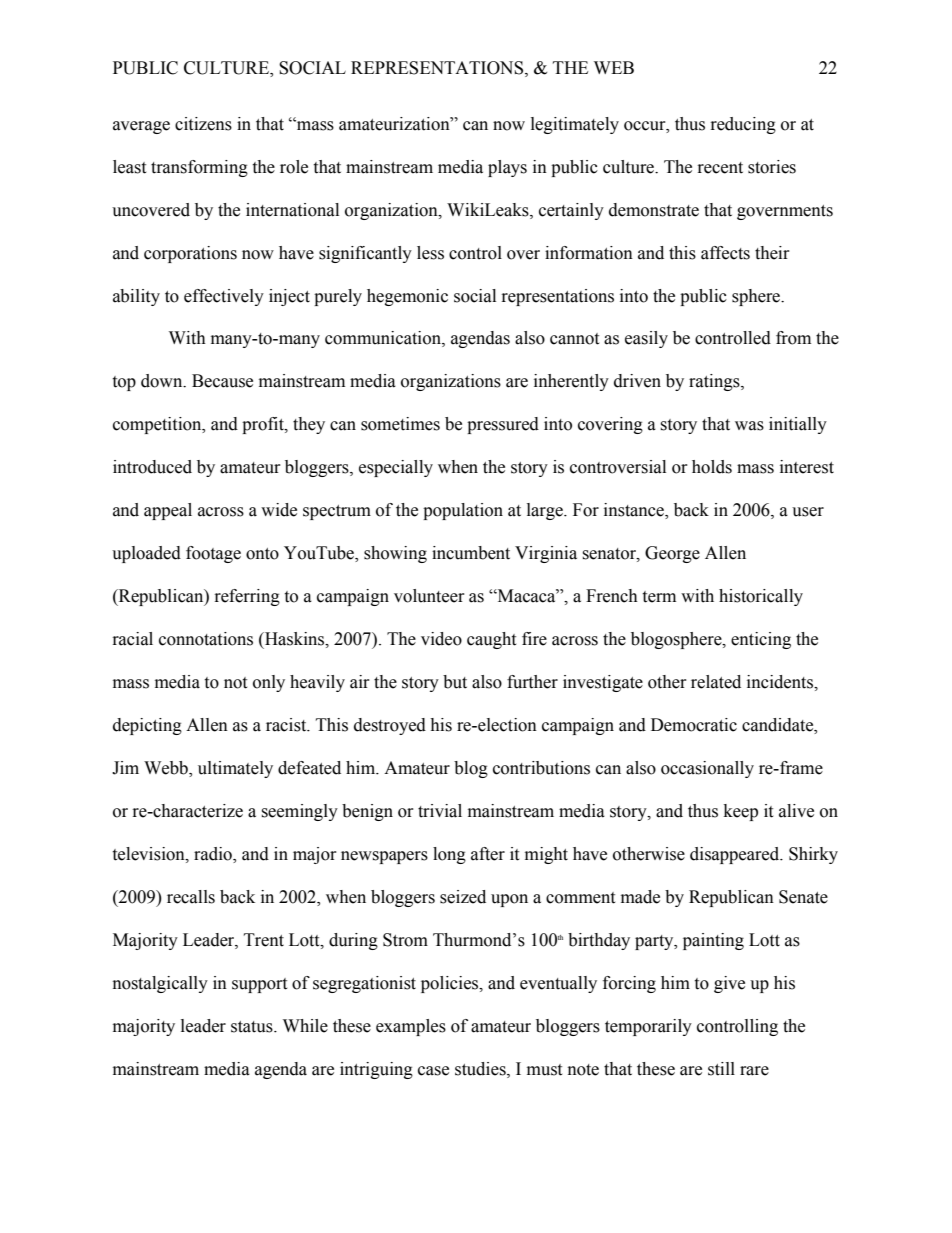 This screenshot has width=952, height=1233. Describe the element at coordinates (761, 597) in the screenshot. I see `historically` at that location.
